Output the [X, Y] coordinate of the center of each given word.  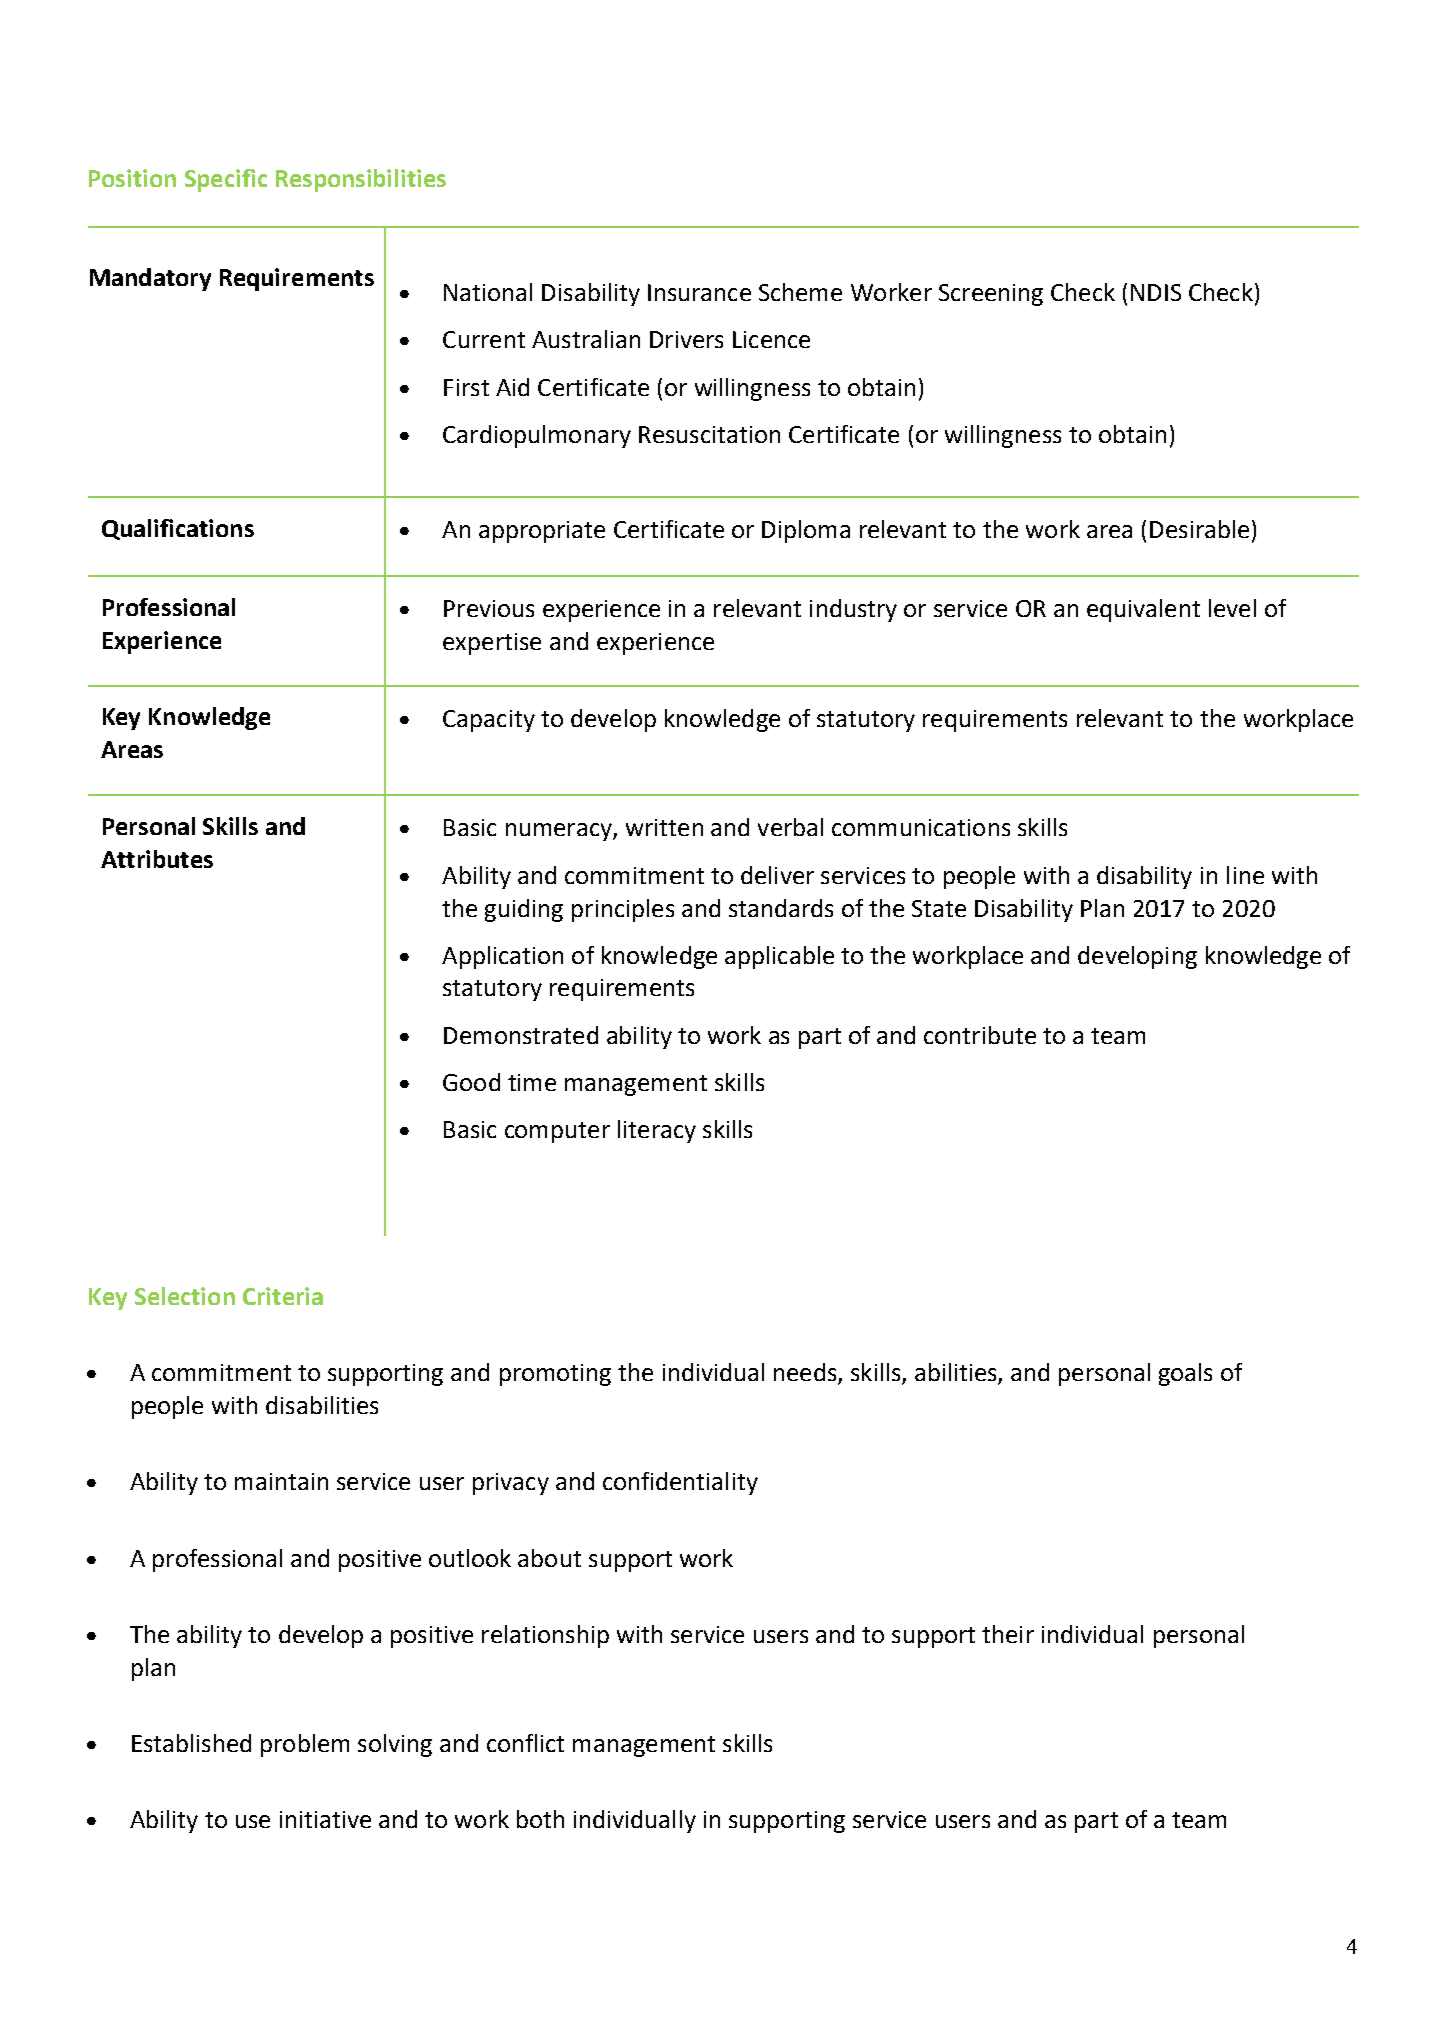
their [1008, 1634]
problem [305, 1745]
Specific [226, 180]
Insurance [699, 292]
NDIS [1156, 292]
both [540, 1819]
